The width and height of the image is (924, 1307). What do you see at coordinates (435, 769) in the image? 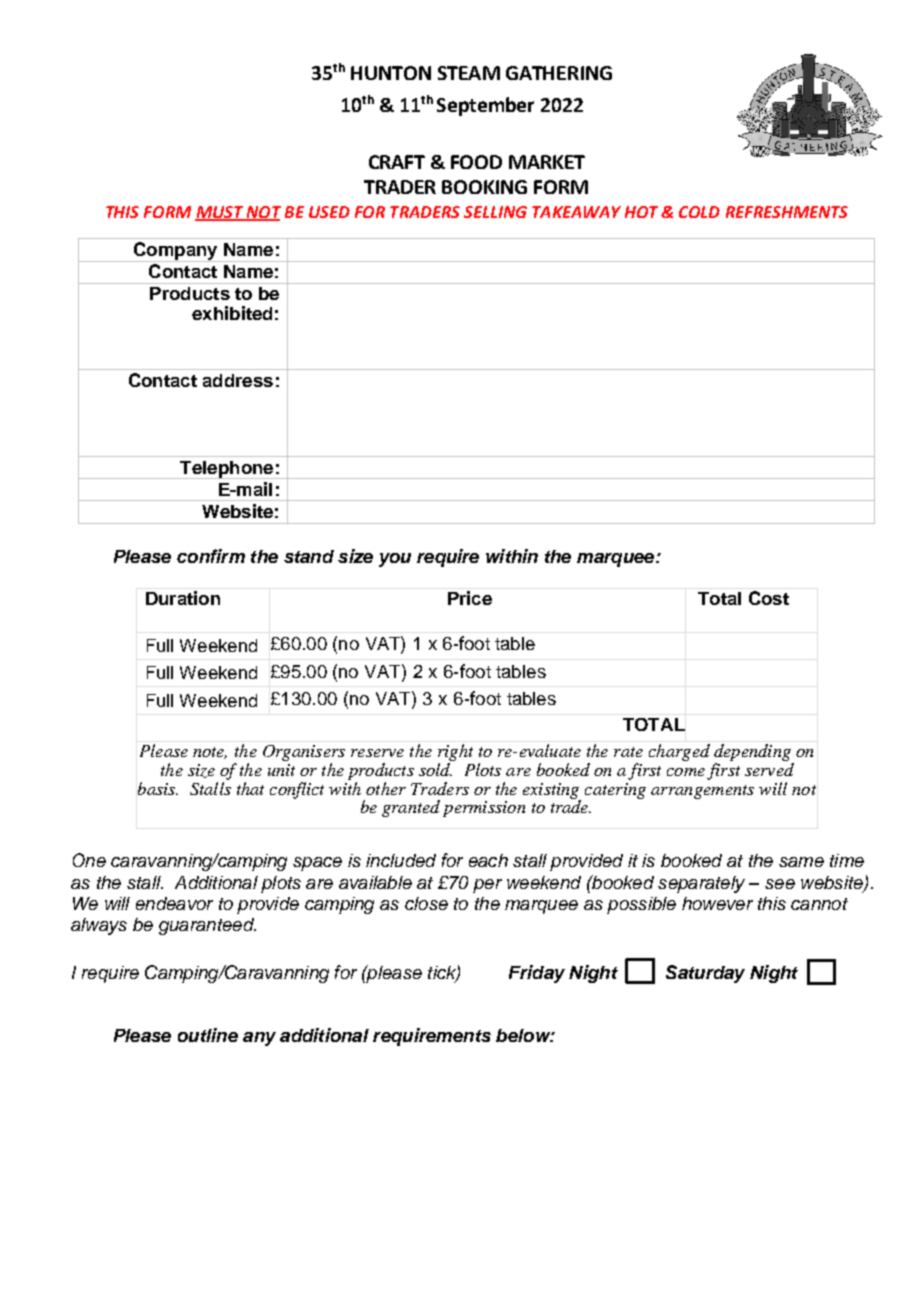
I see `sold` at bounding box center [435, 769].
